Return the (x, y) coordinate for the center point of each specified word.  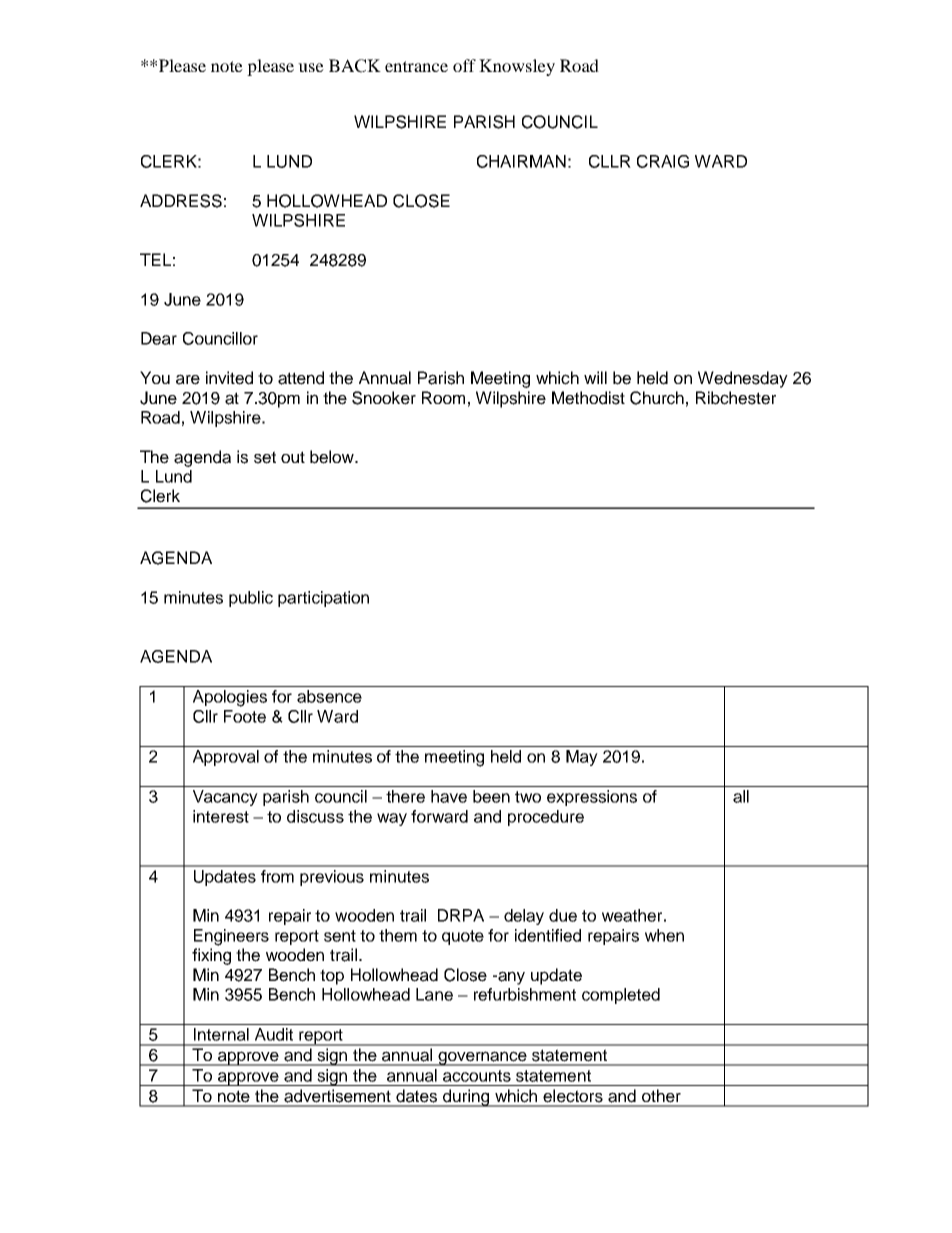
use (311, 67)
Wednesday (743, 379)
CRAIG (663, 161)
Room (443, 397)
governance (482, 1058)
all (741, 796)
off (464, 65)
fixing (211, 956)
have (449, 796)
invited (229, 378)
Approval (226, 758)
